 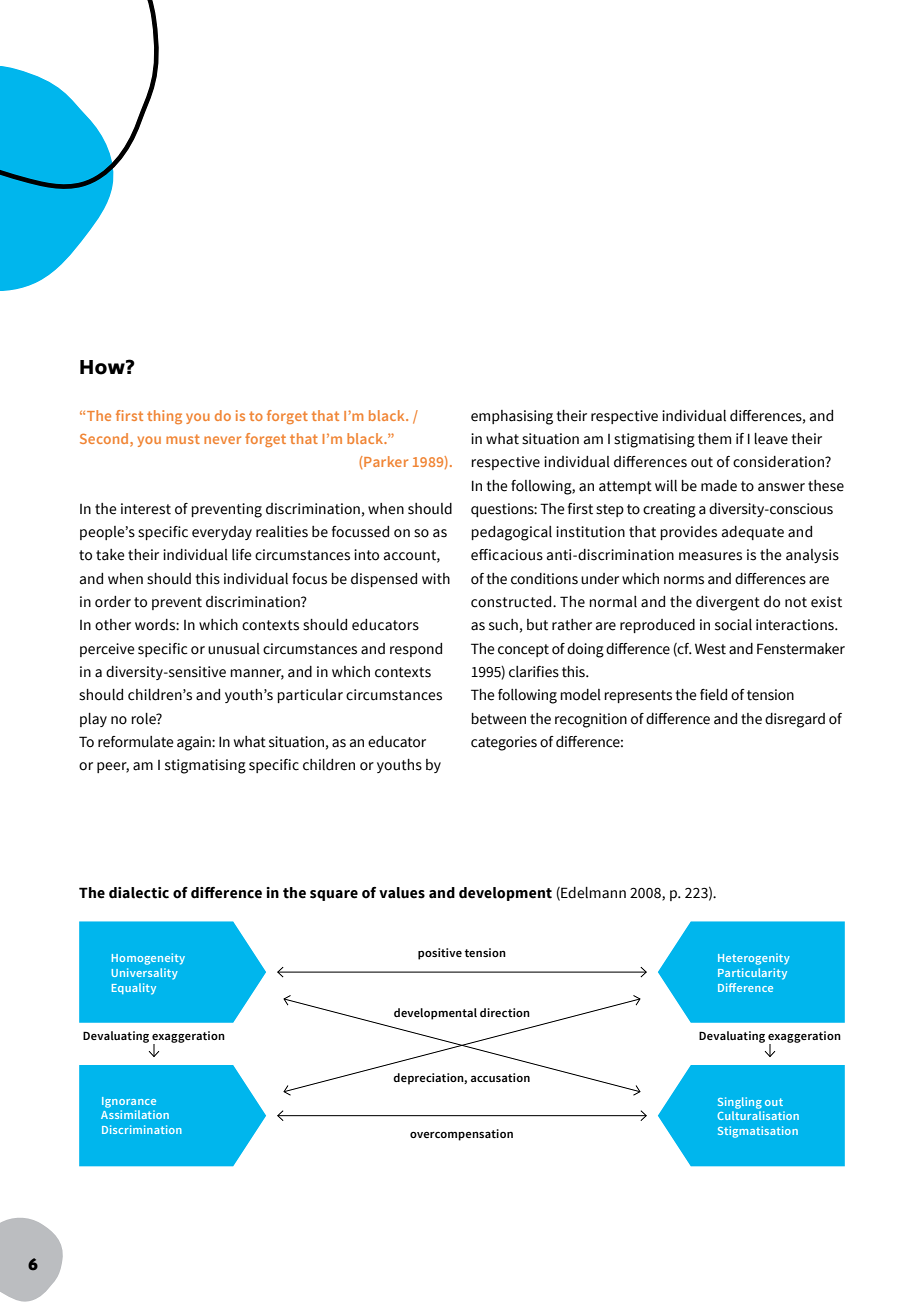 What do you see at coordinates (402, 893) in the screenshot?
I see `values` at bounding box center [402, 893].
